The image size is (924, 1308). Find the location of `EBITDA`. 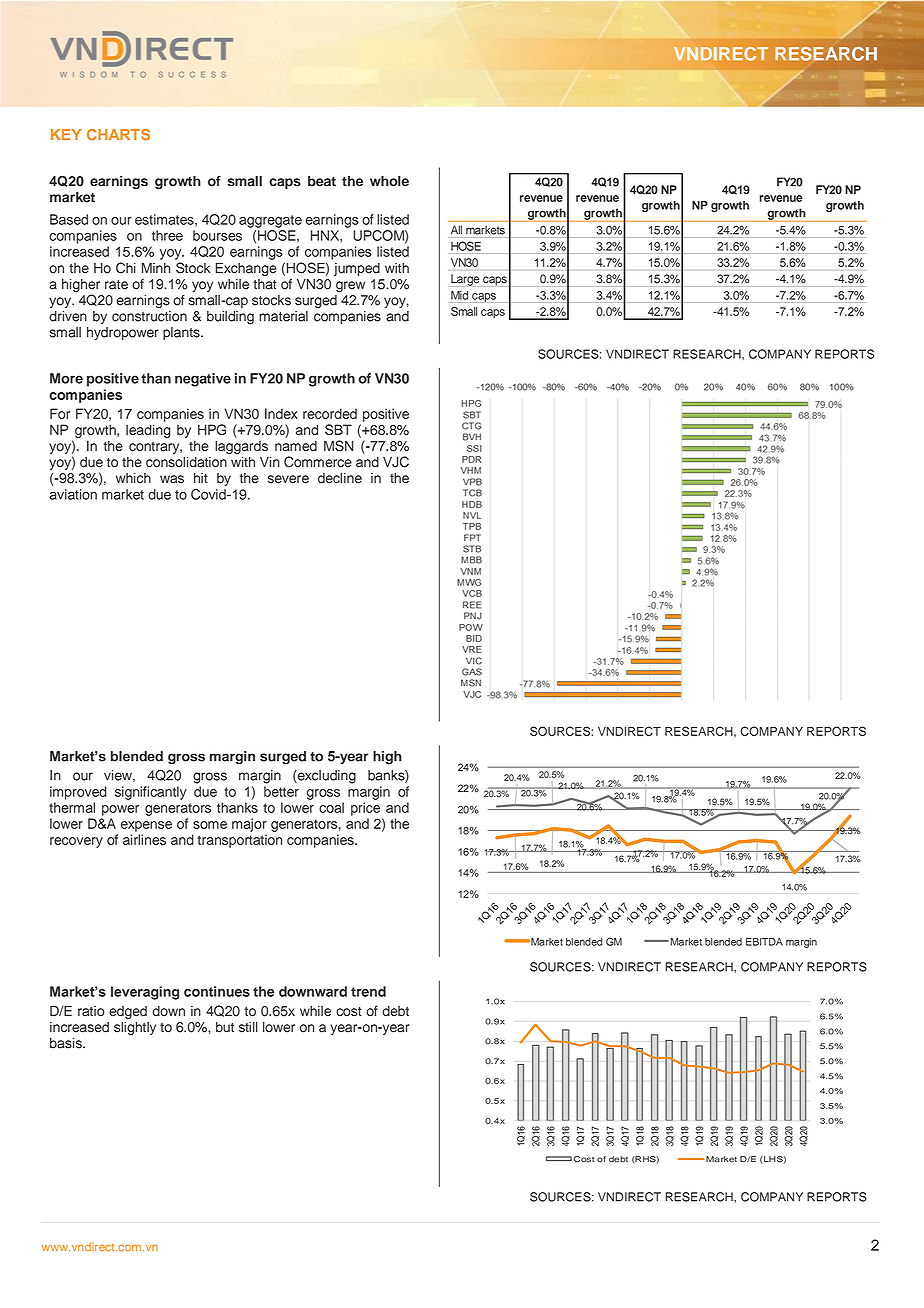

EBITDA is located at coordinates (764, 942).
